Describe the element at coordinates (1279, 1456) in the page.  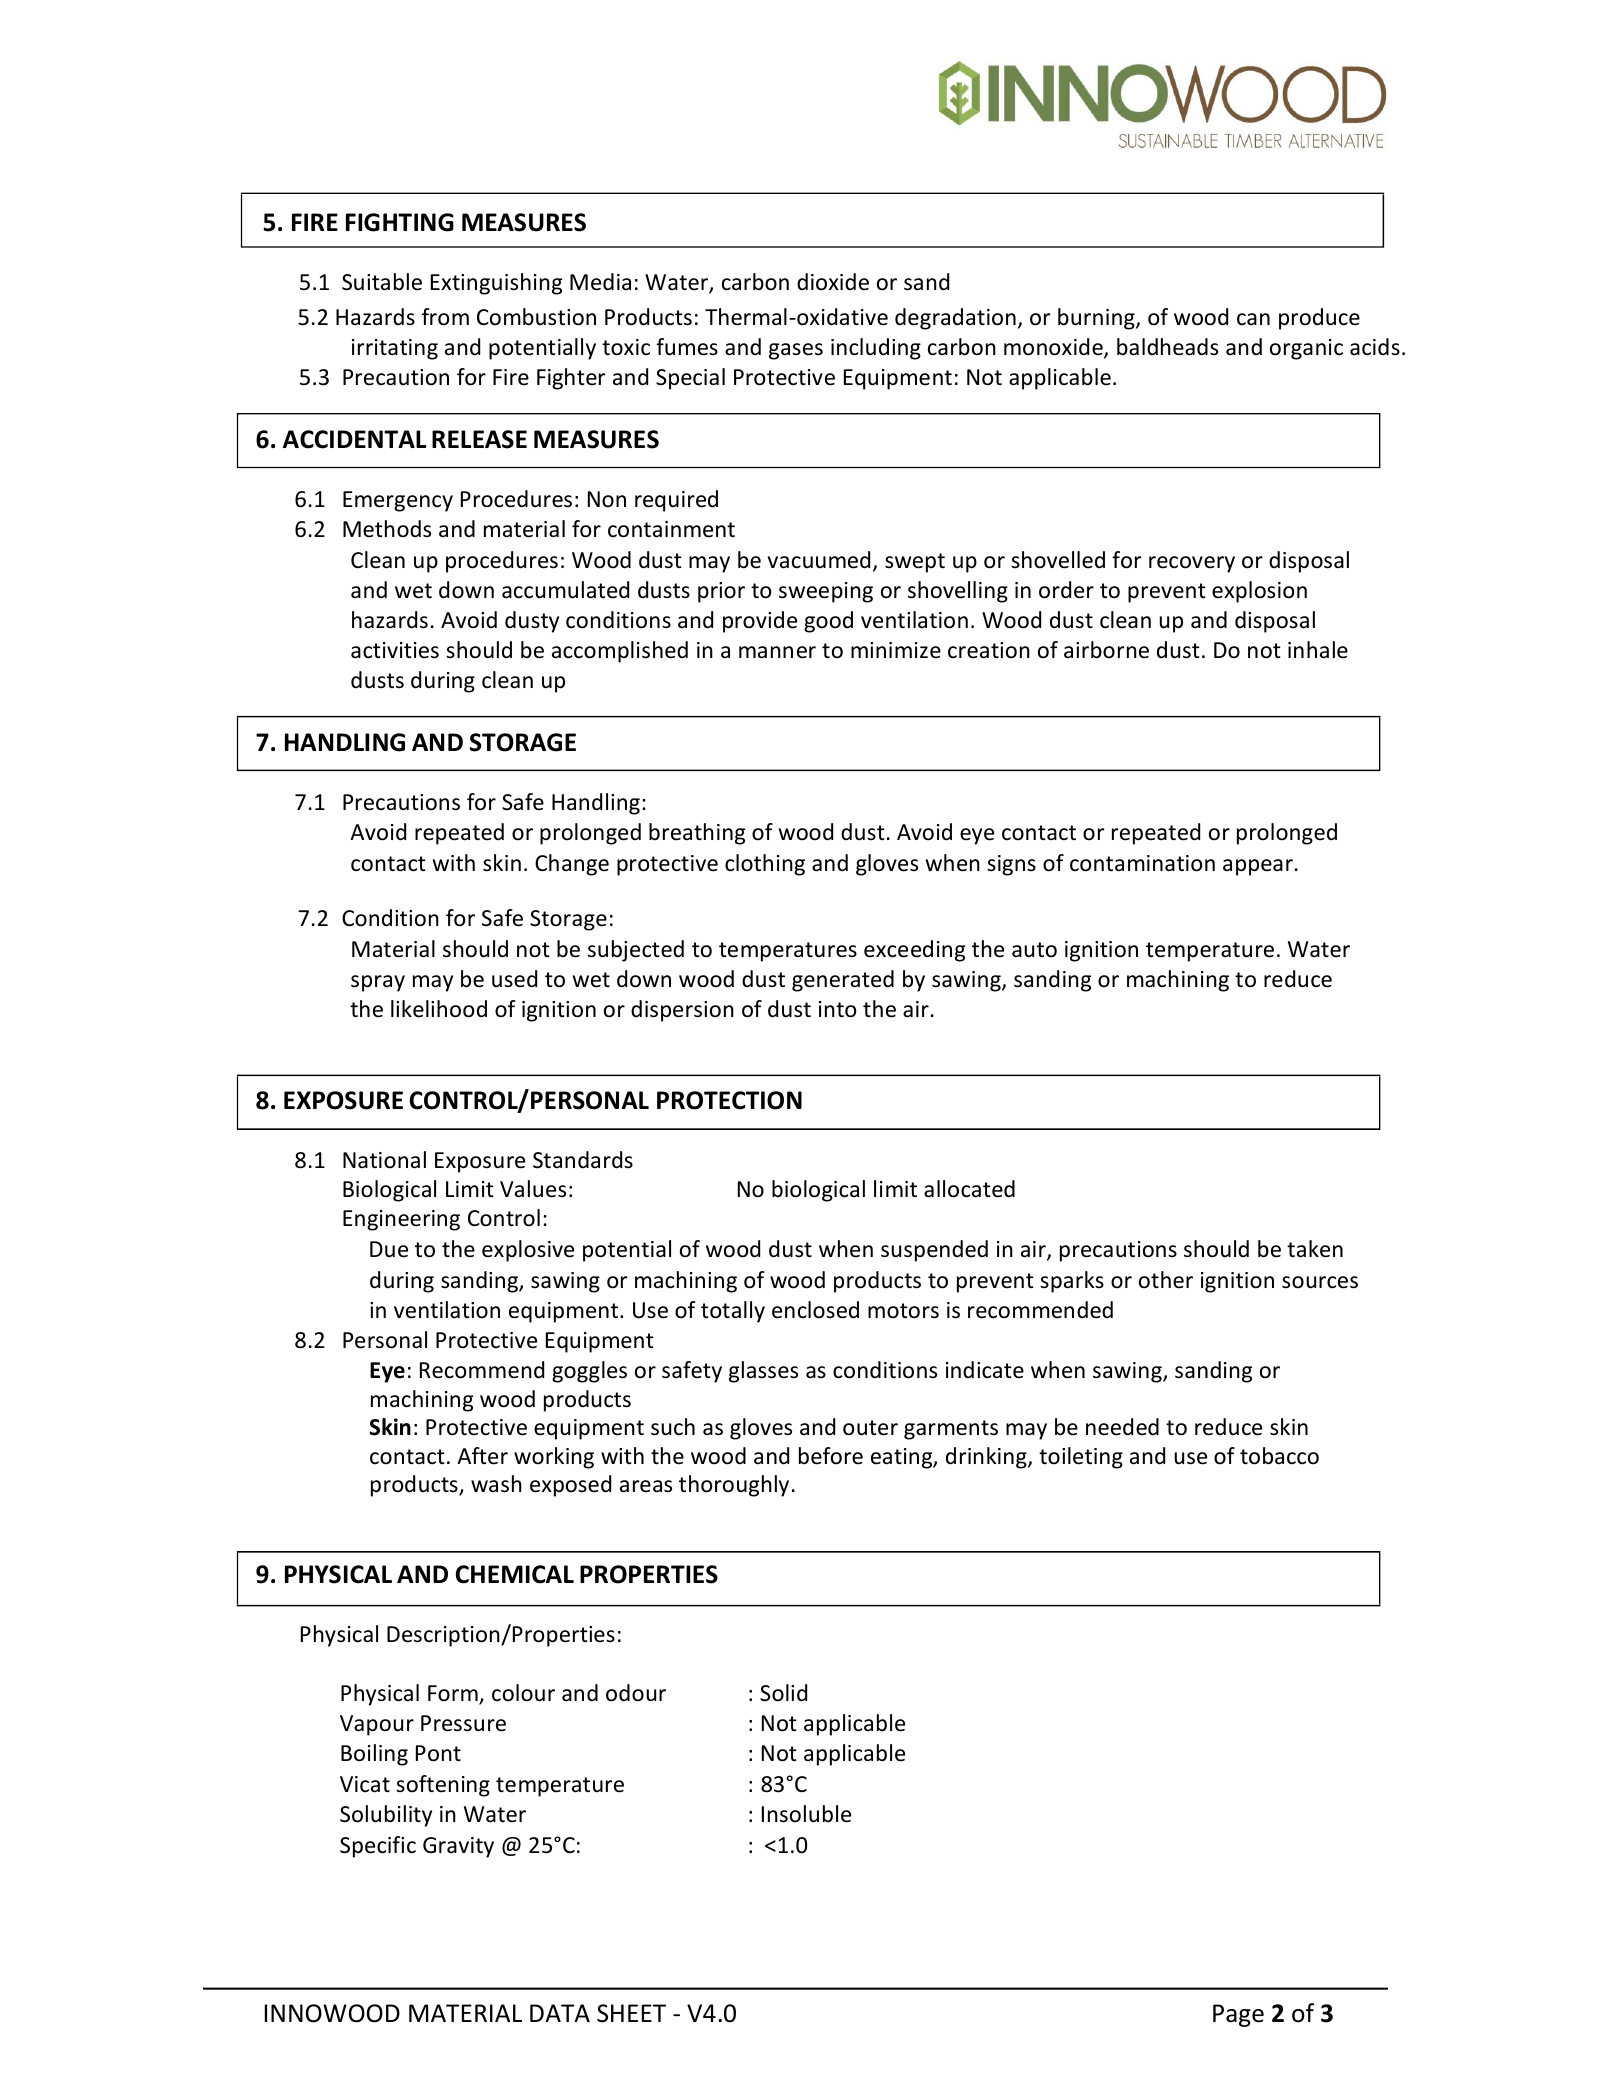
I see `tobacco` at that location.
